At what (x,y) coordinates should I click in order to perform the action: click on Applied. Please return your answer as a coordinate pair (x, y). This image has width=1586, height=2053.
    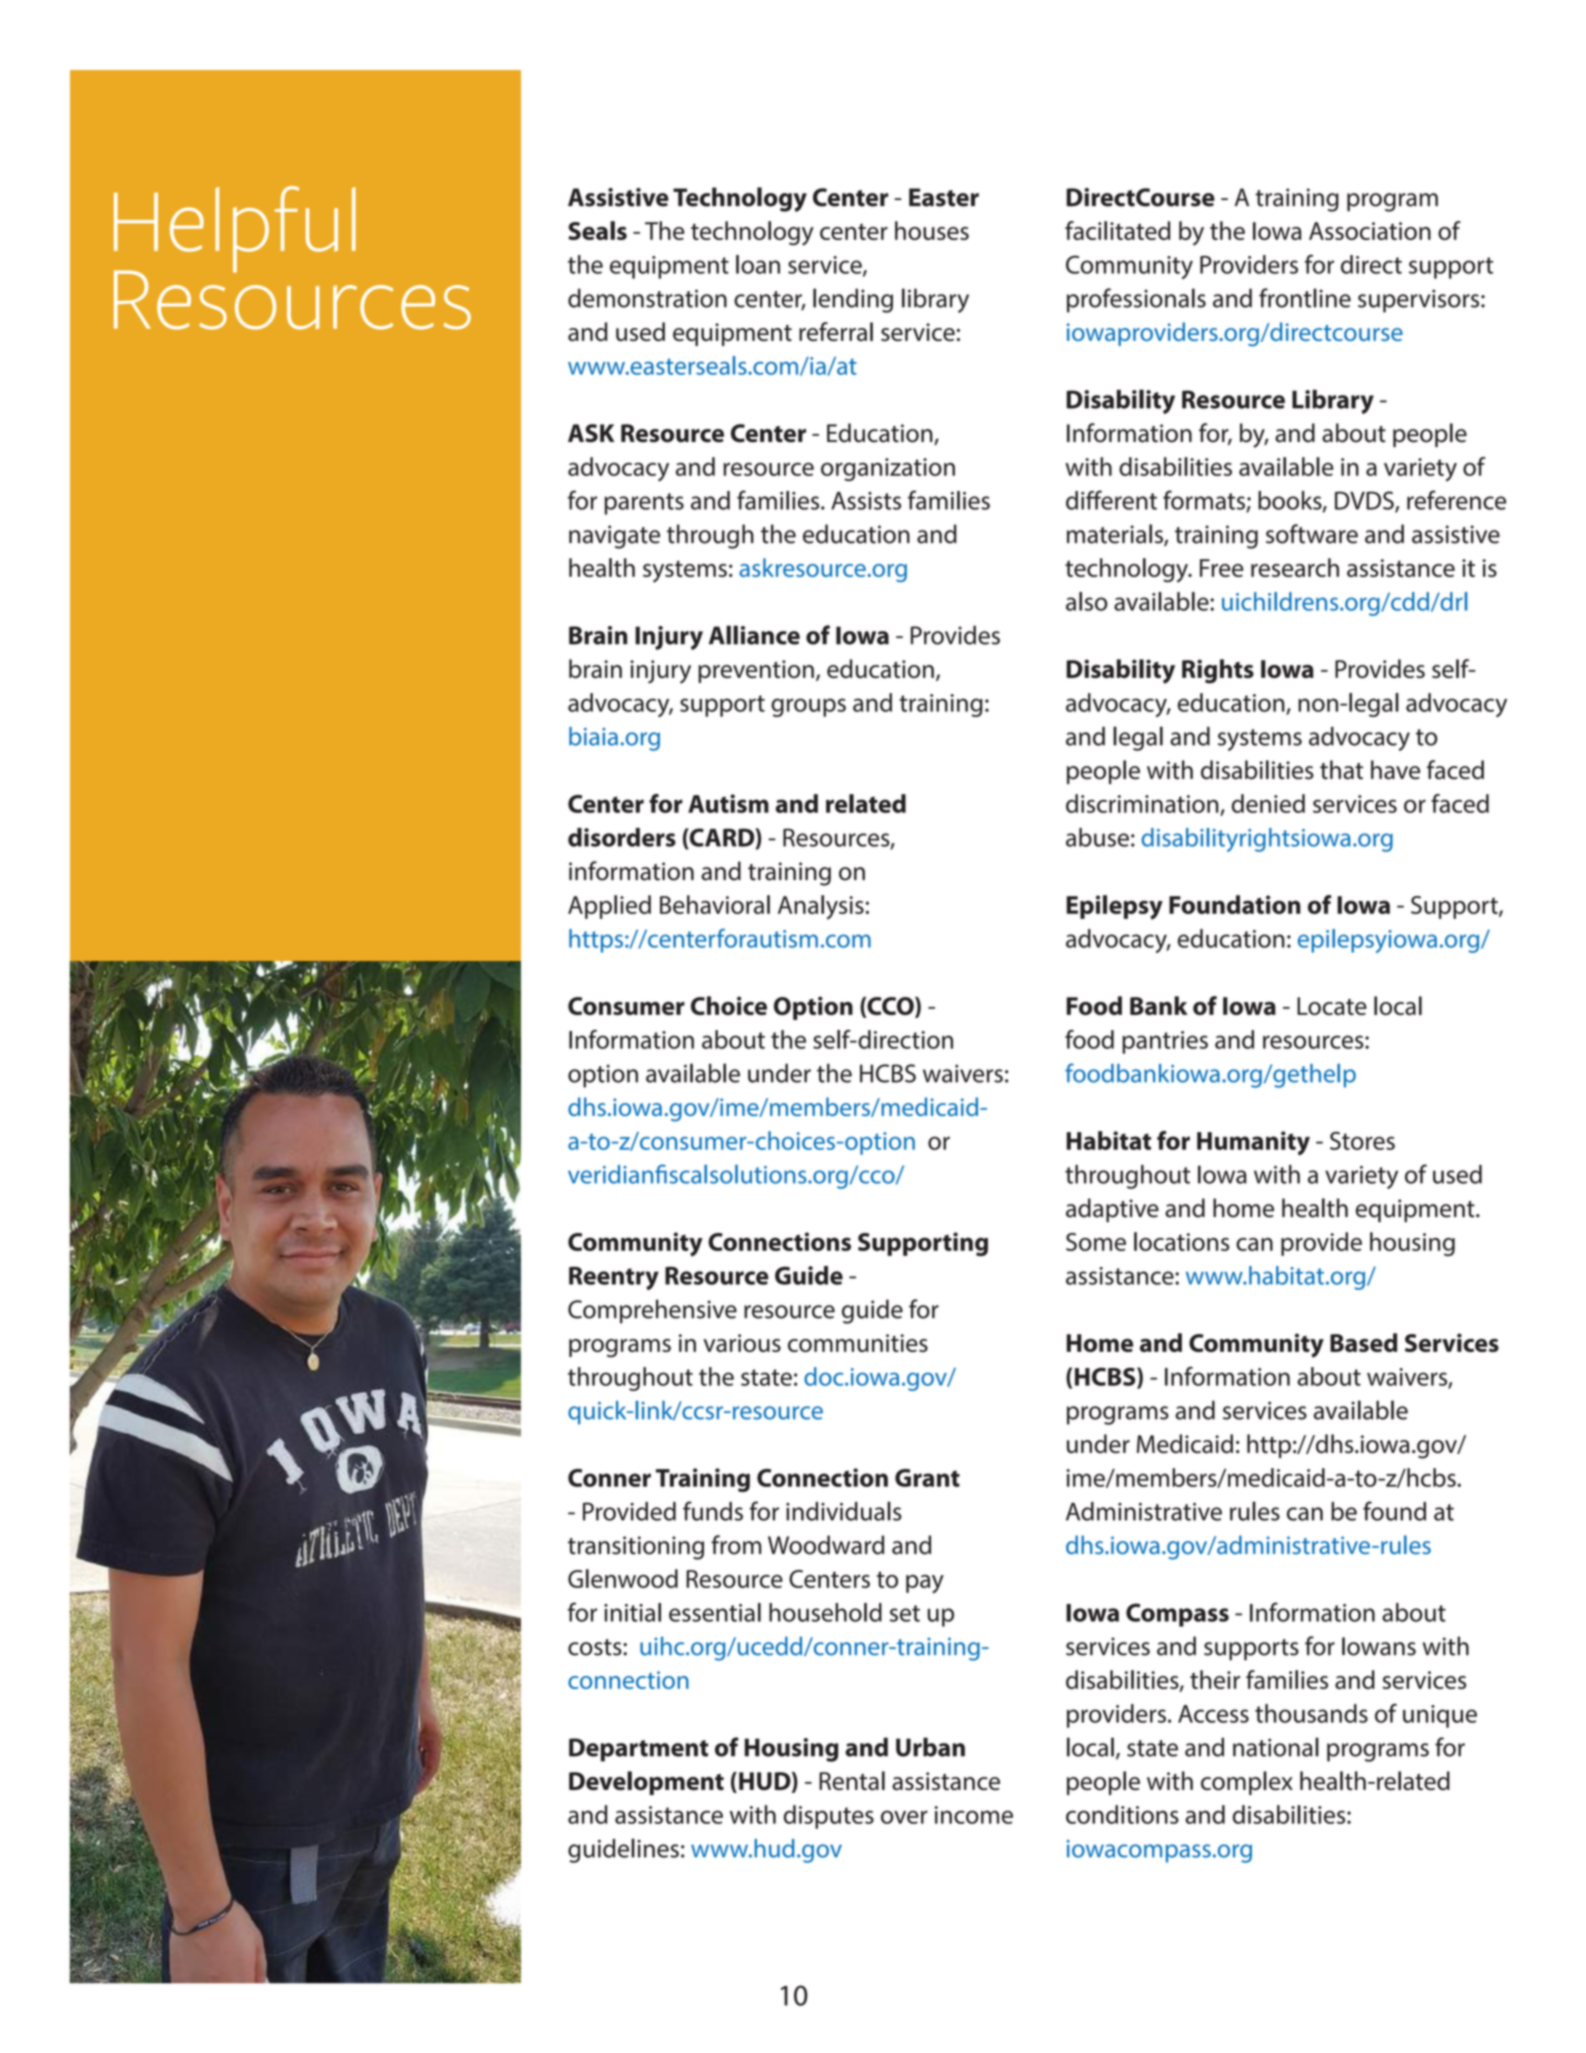
    Looking at the image, I should click on (609, 907).
